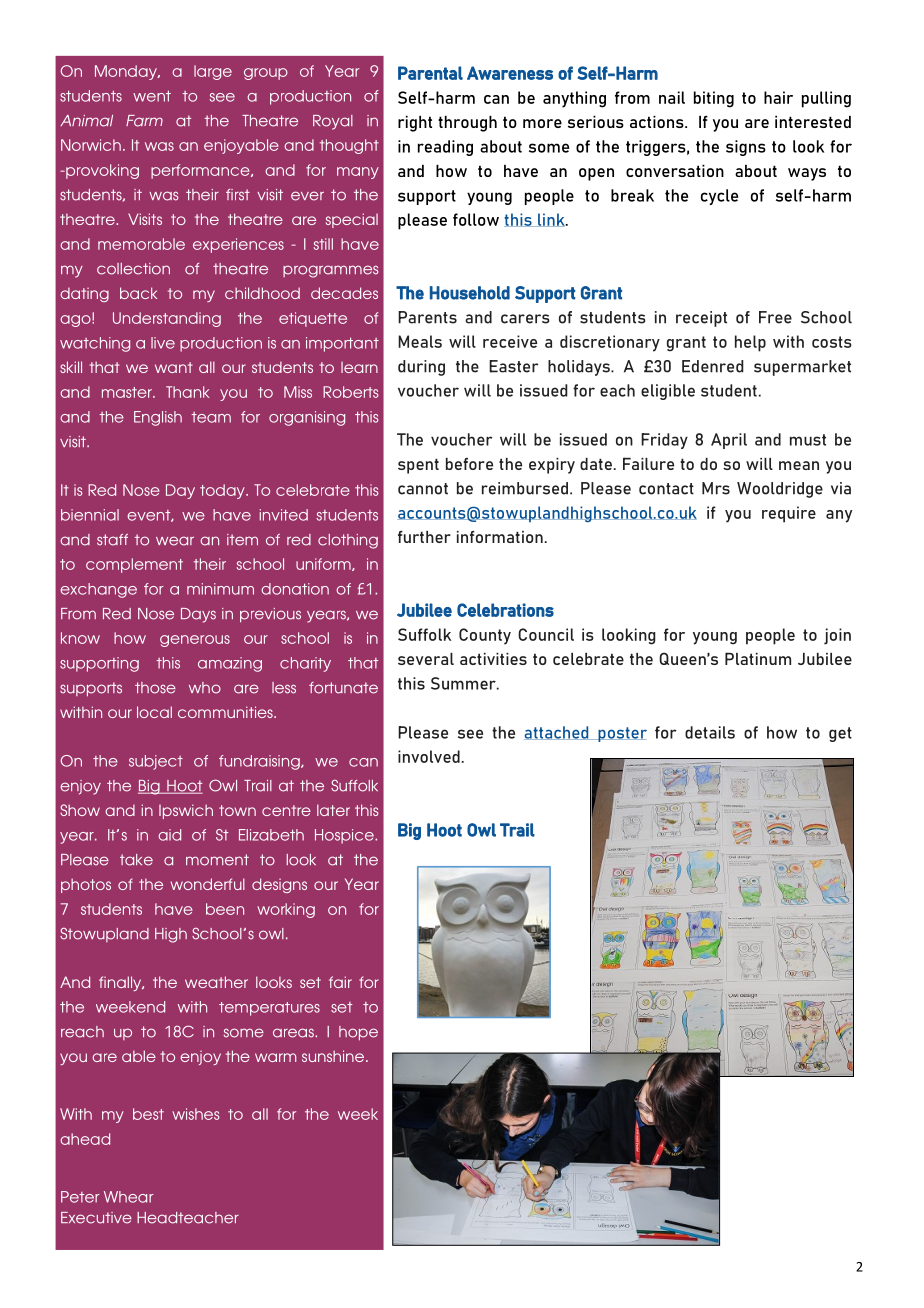  Describe the element at coordinates (710, 732) in the screenshot. I see `details` at that location.
